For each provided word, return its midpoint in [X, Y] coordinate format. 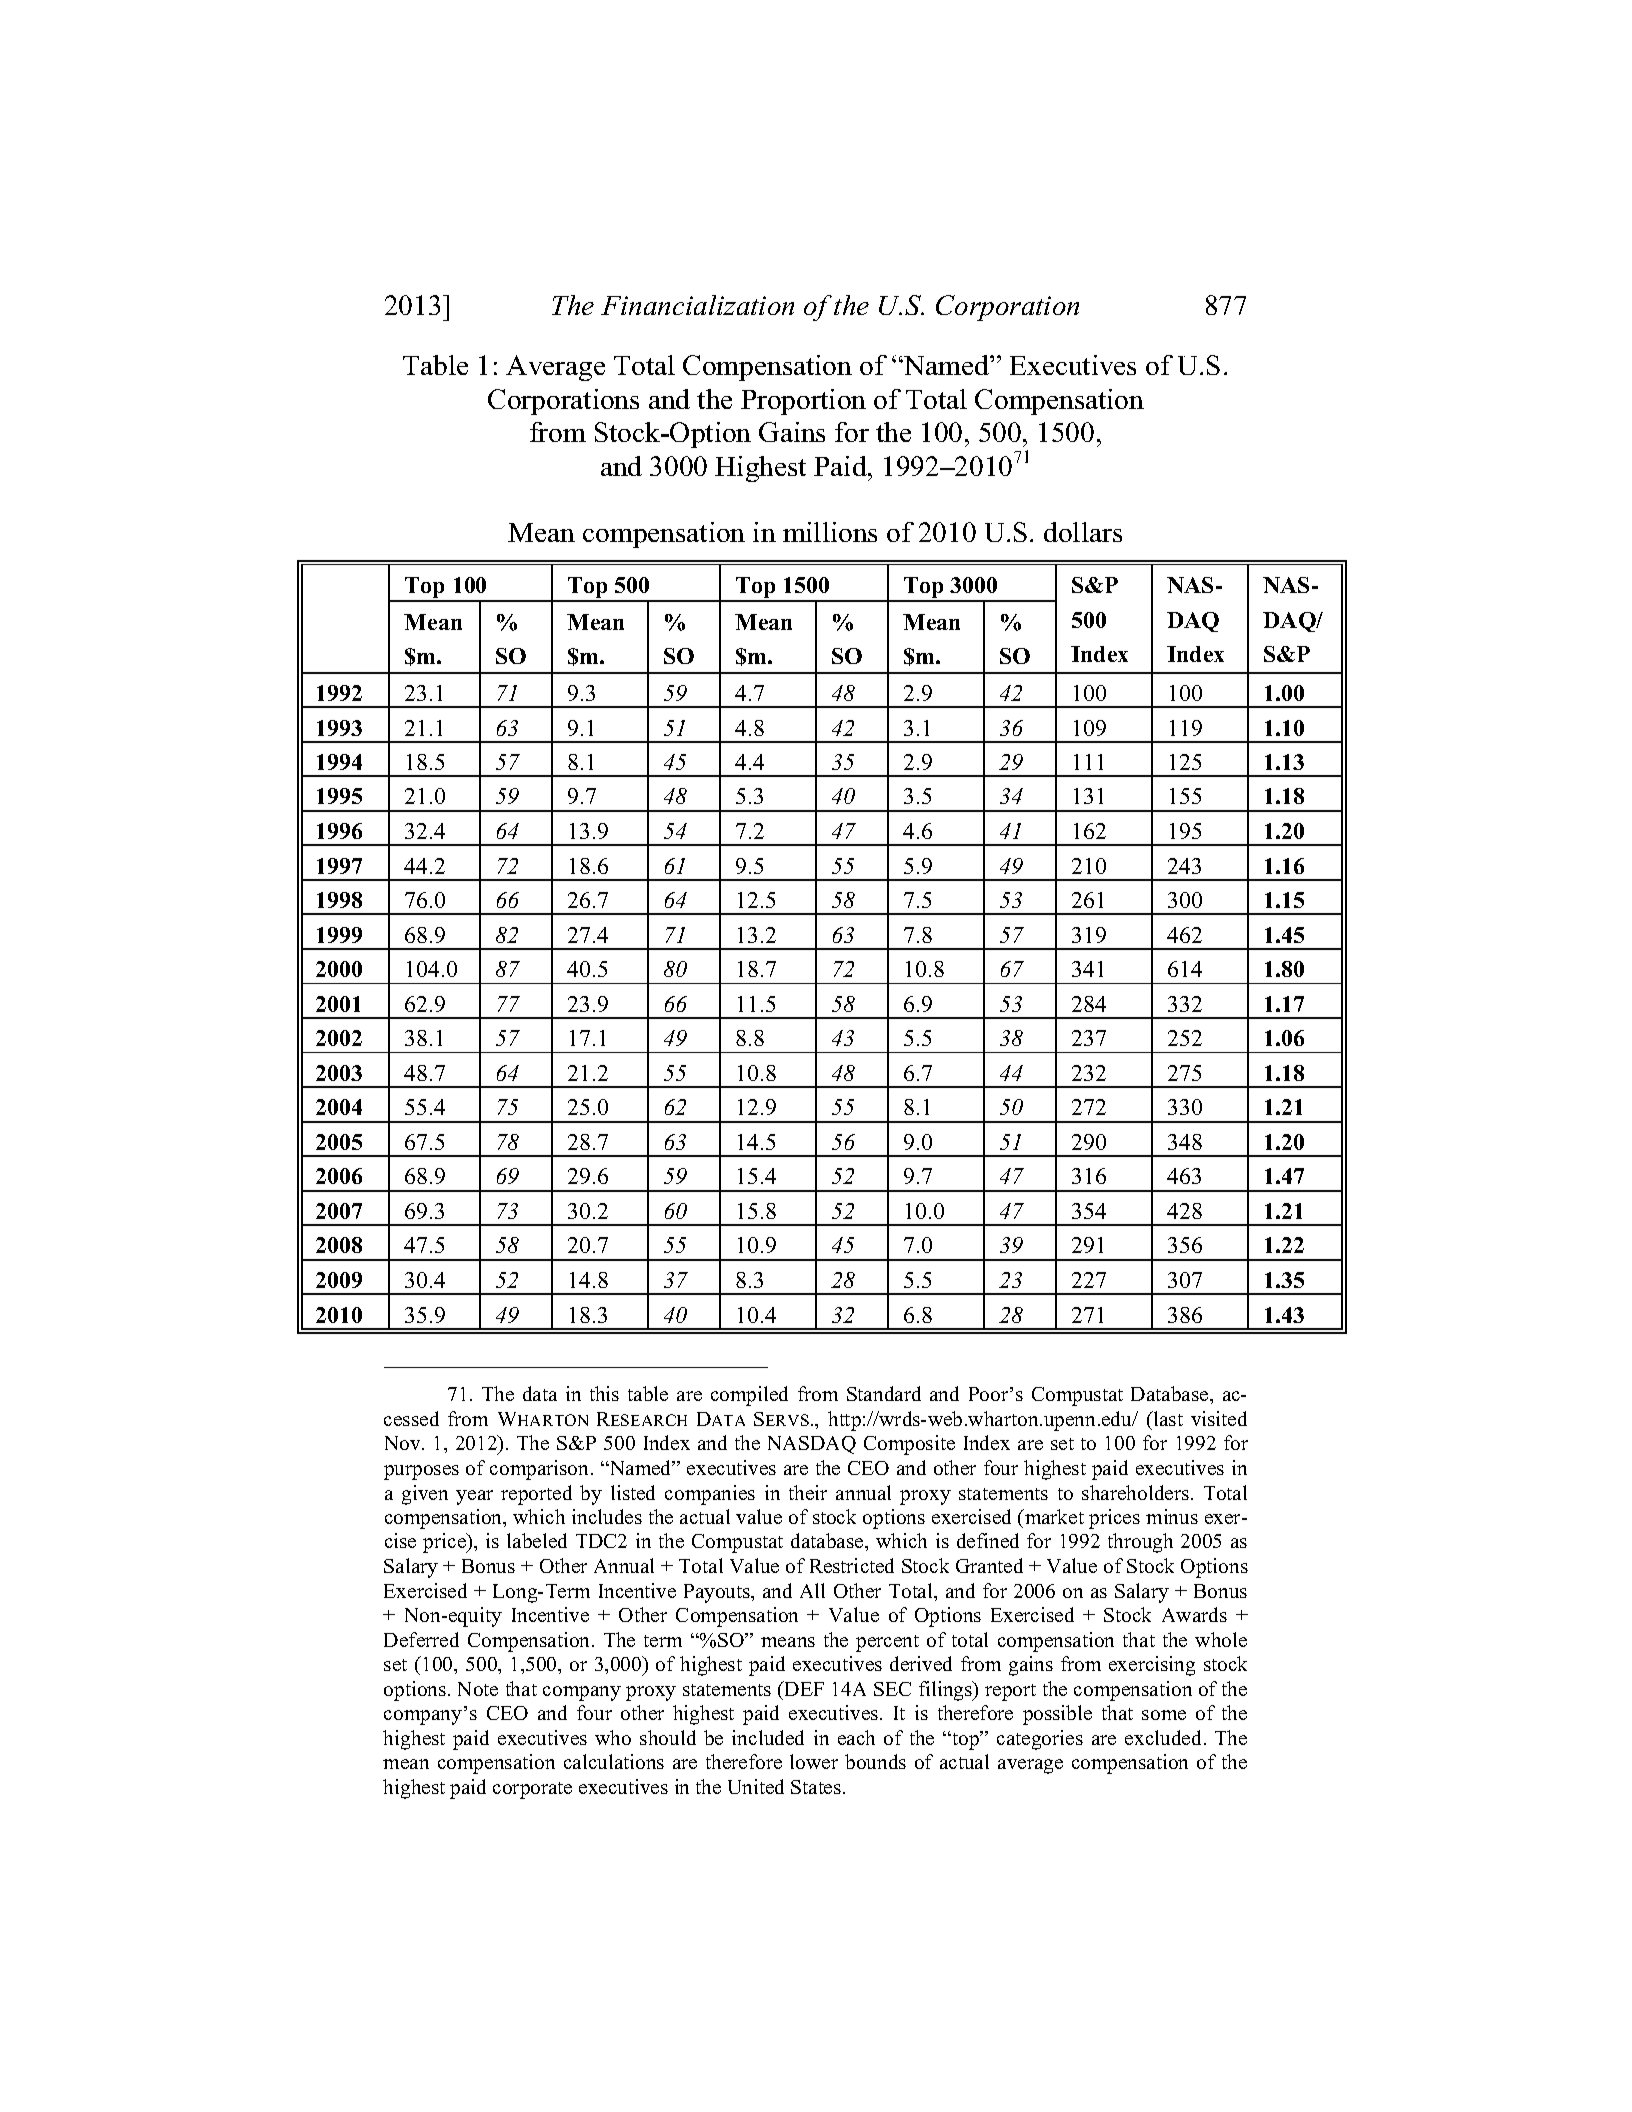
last [1167, 1418]
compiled [749, 1396]
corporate [532, 1790]
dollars [1083, 532]
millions [830, 532]
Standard [884, 1393]
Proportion [803, 402]
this [604, 1393]
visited [1219, 1418]
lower [814, 1761]
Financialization [697, 305]
